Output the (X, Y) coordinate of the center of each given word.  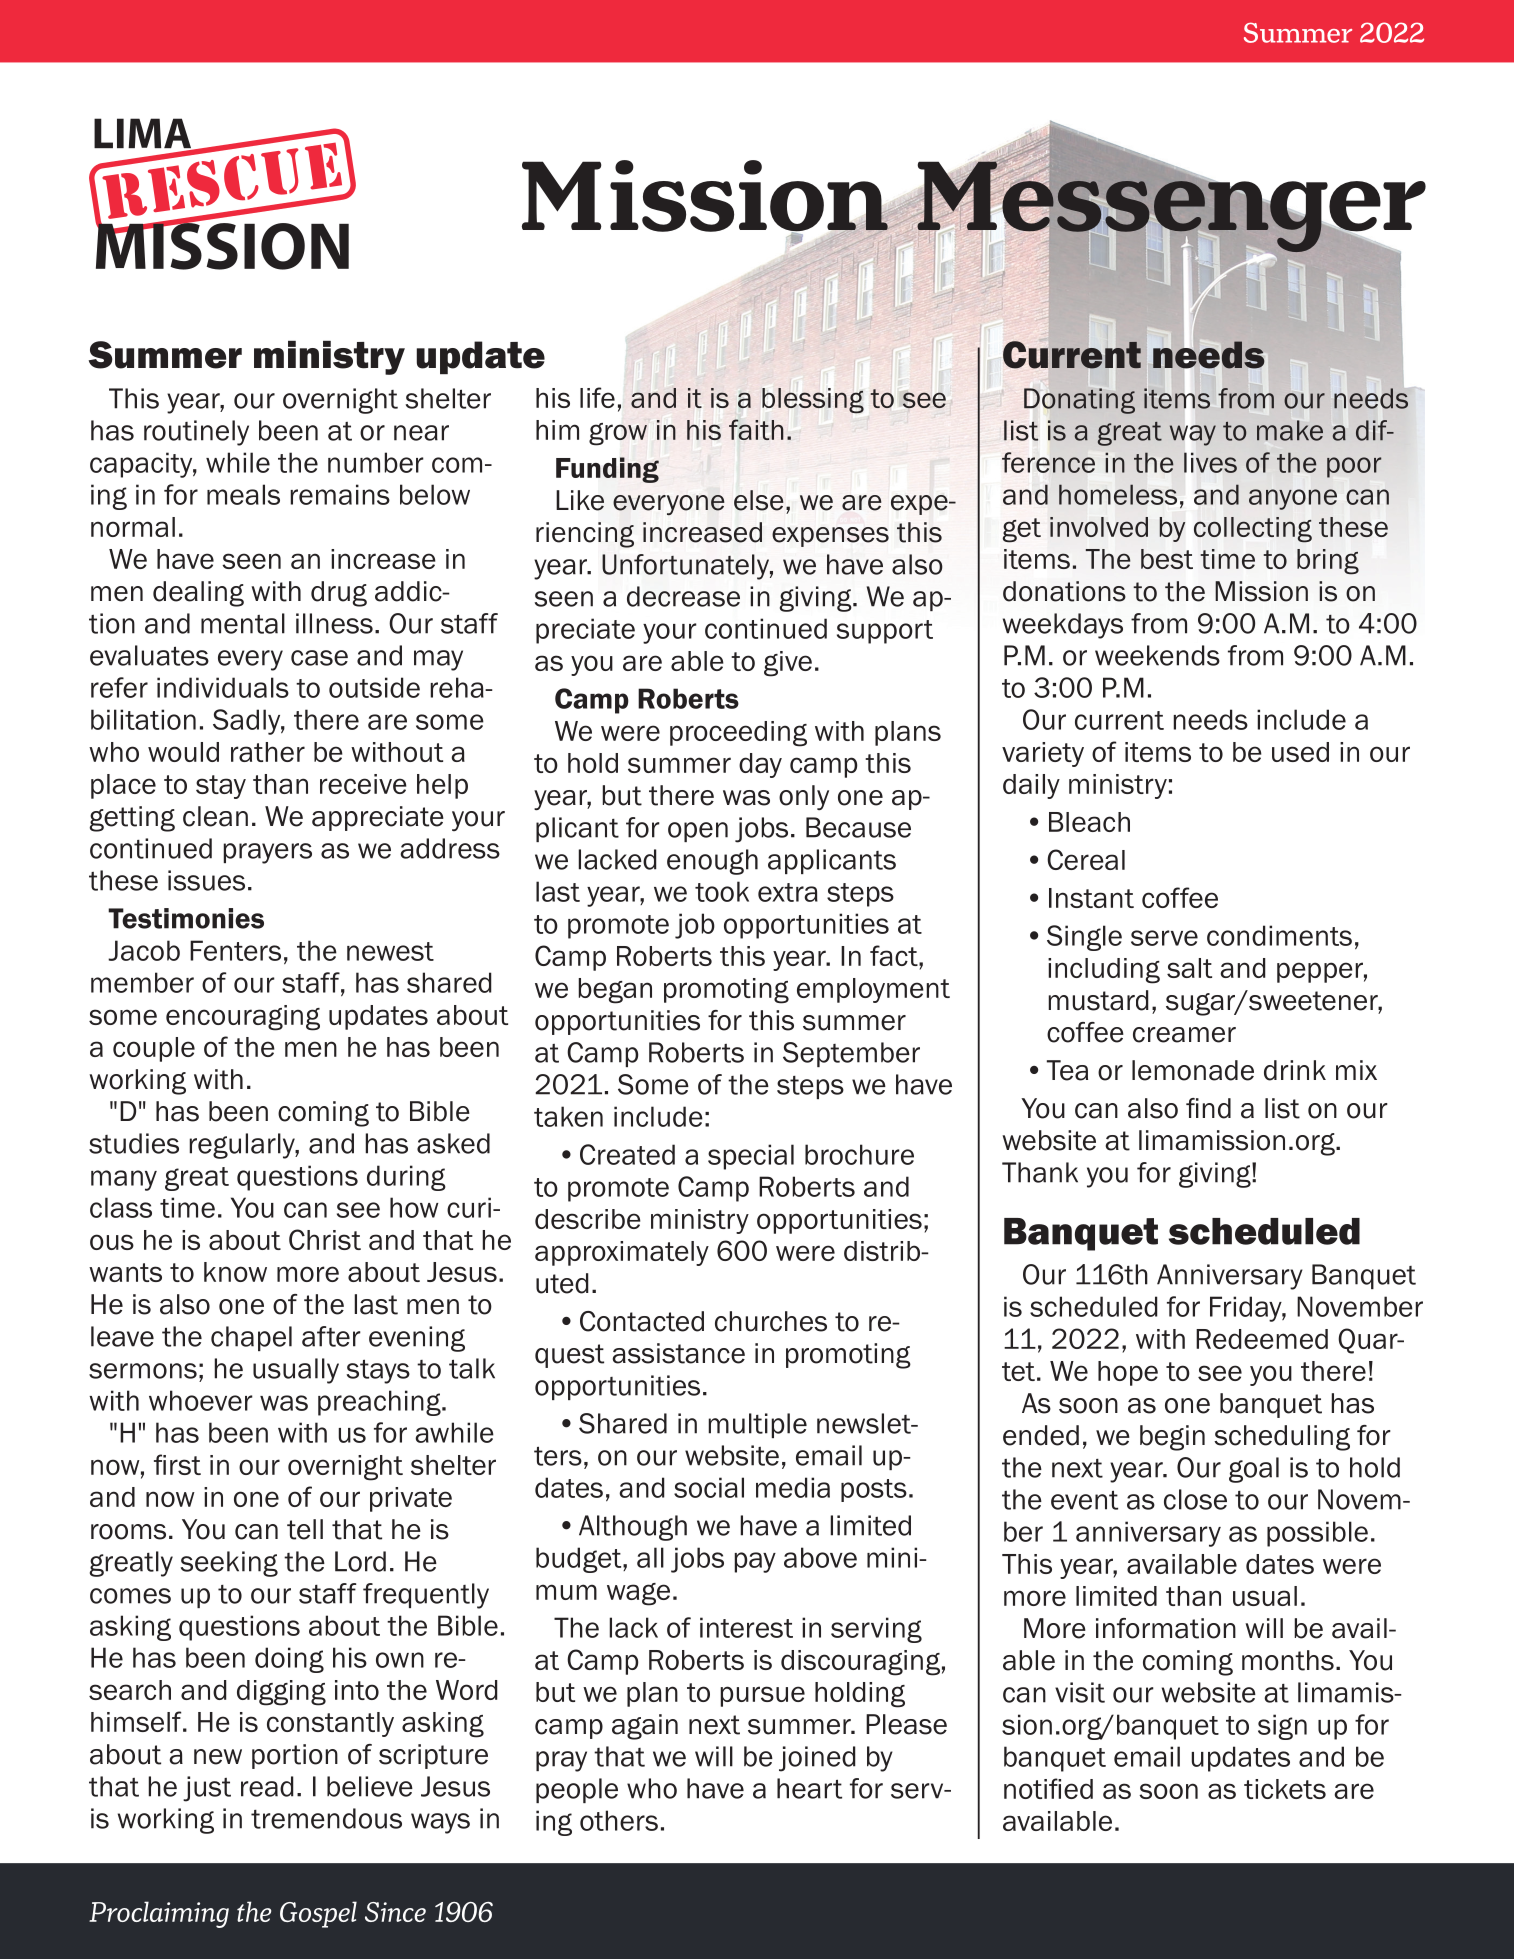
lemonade (1193, 1070)
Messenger (1171, 206)
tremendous (326, 1818)
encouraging (243, 1018)
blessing (813, 400)
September (851, 1054)
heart (809, 1788)
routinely (196, 433)
